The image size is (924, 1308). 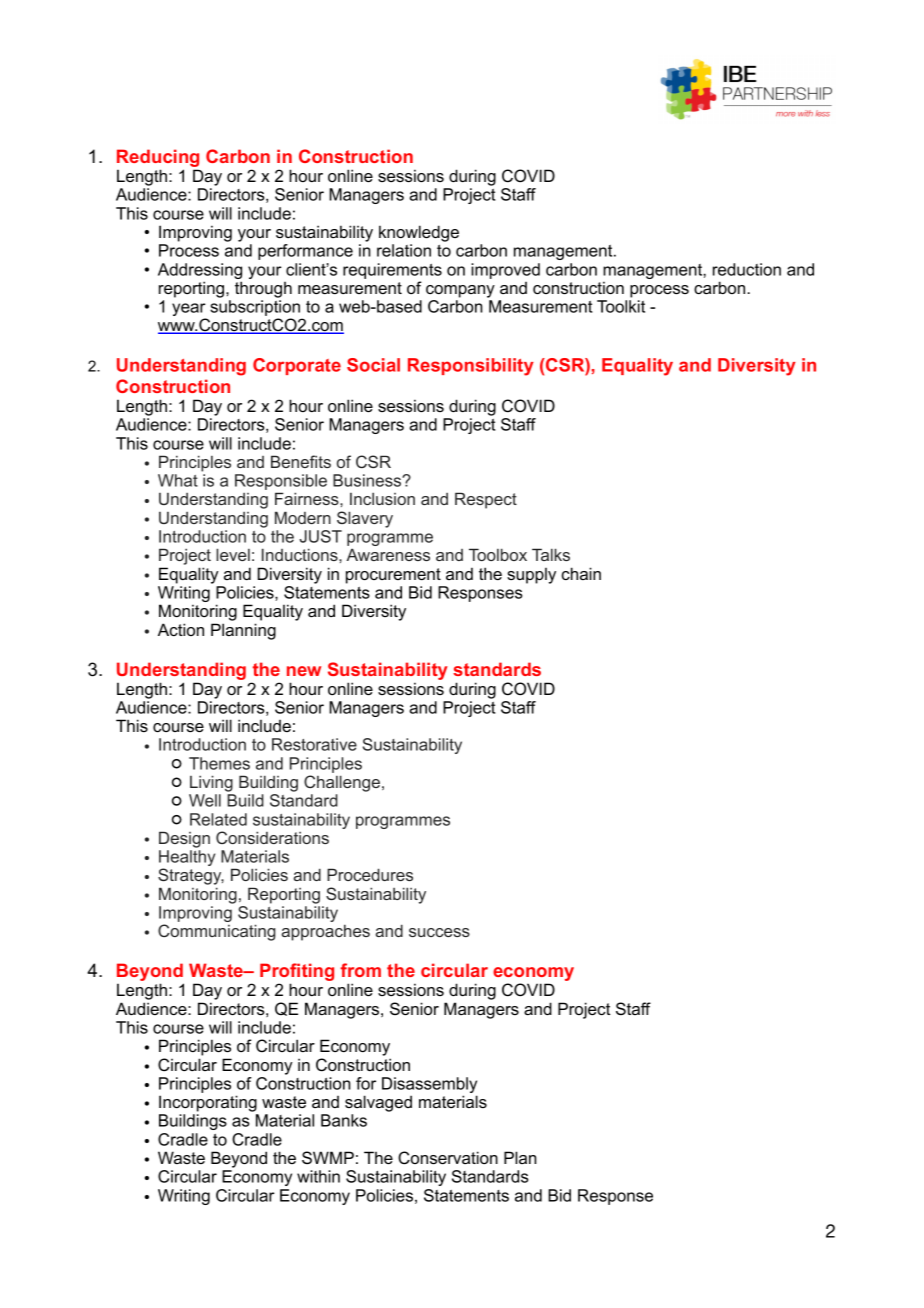 What do you see at coordinates (448, 1158) in the screenshot?
I see `Conservation` at bounding box center [448, 1158].
